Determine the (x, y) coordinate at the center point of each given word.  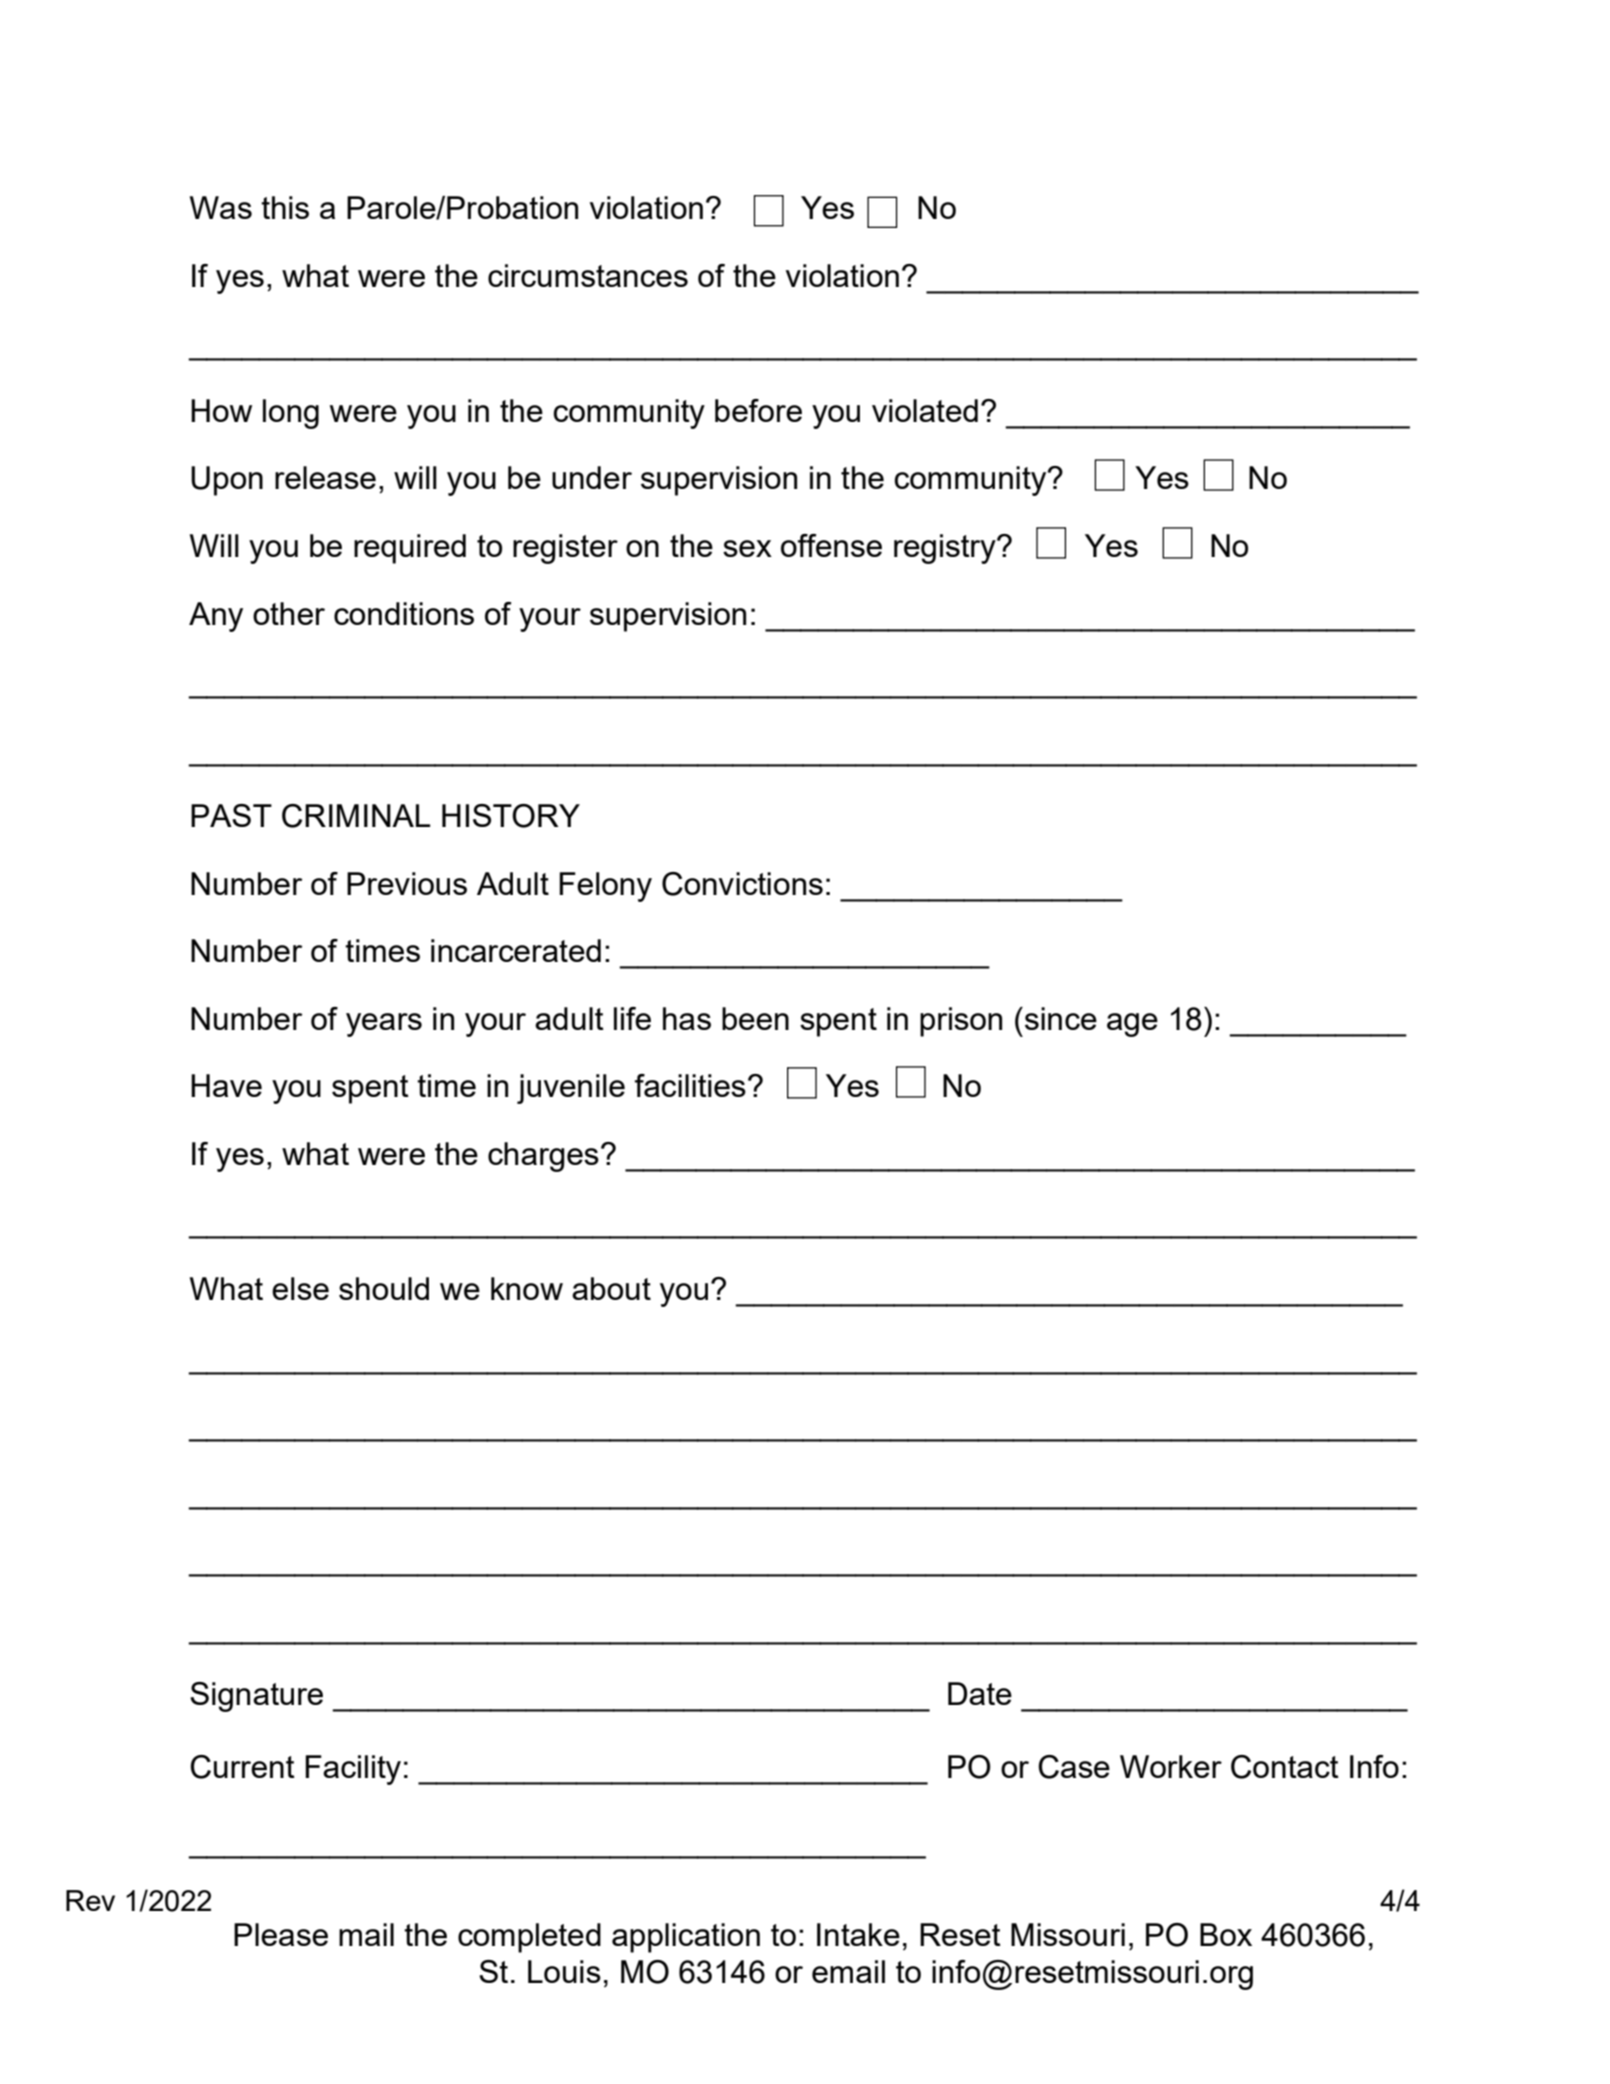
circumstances (588, 275)
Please (281, 1934)
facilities (690, 1085)
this (285, 207)
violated (925, 410)
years (384, 1025)
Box (1226, 1934)
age (1132, 1025)
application (686, 1938)
